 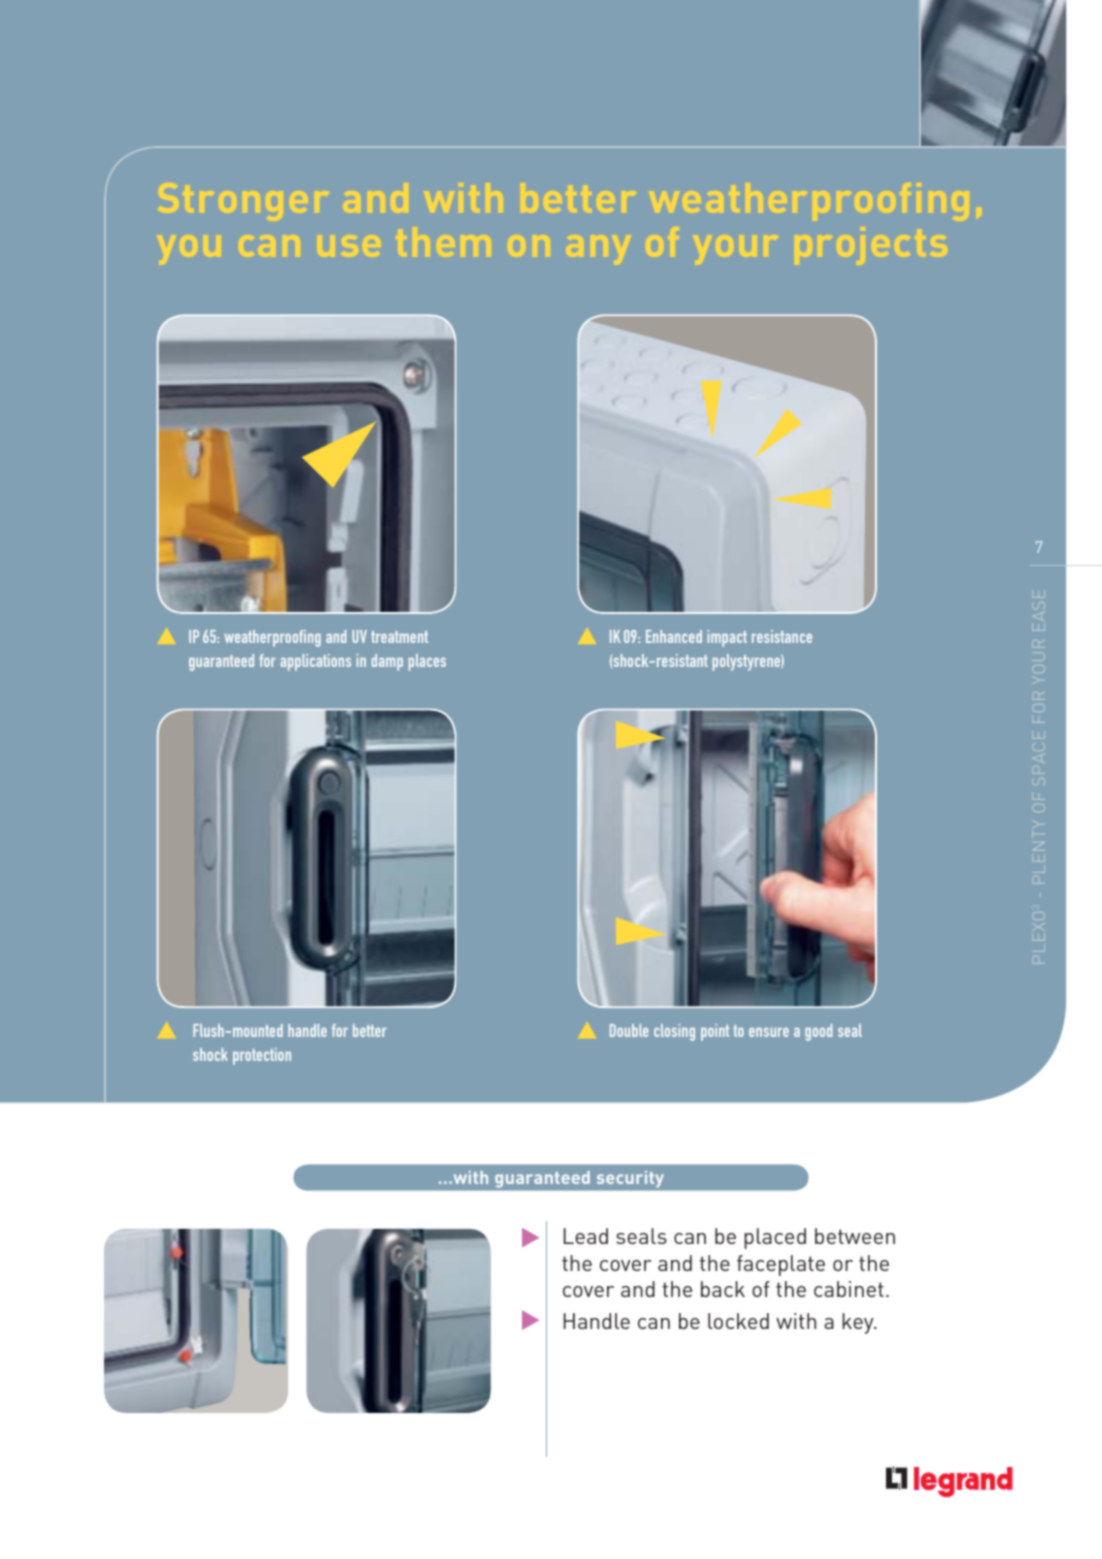 What do you see at coordinates (586, 1236) in the image?
I see `Lead` at bounding box center [586, 1236].
